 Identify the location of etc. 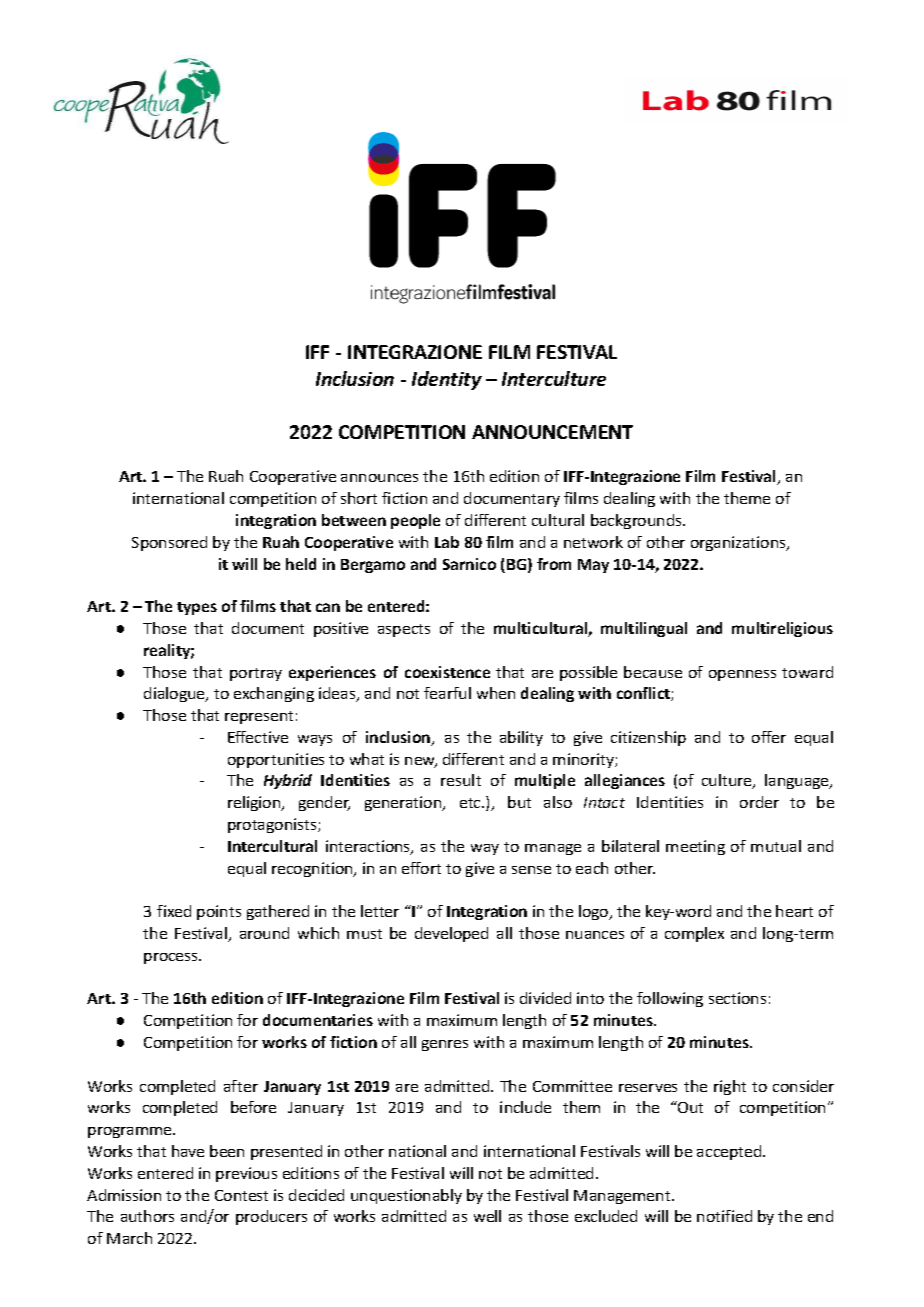
(471, 803).
